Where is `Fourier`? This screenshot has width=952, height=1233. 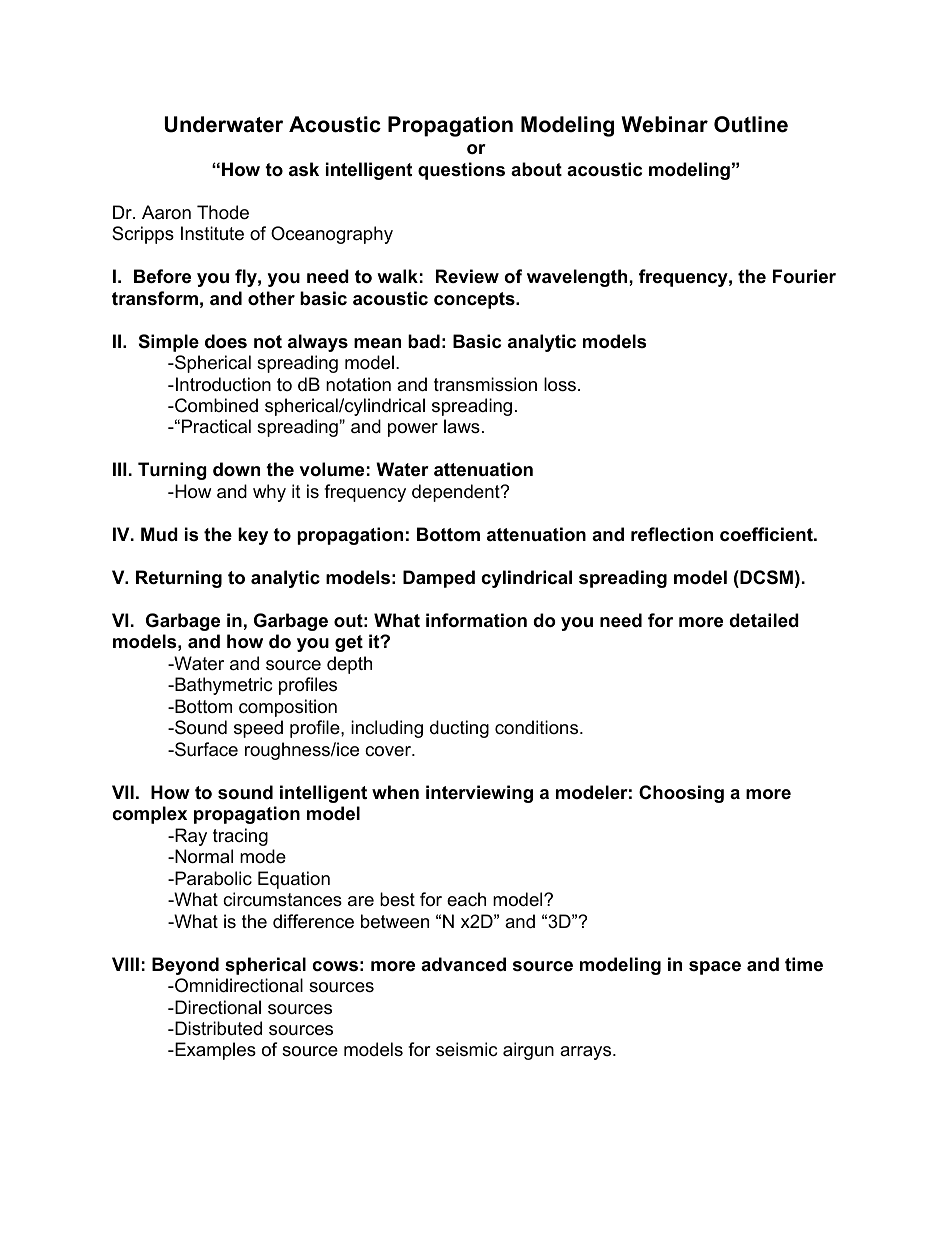
Fourier is located at coordinates (804, 276).
